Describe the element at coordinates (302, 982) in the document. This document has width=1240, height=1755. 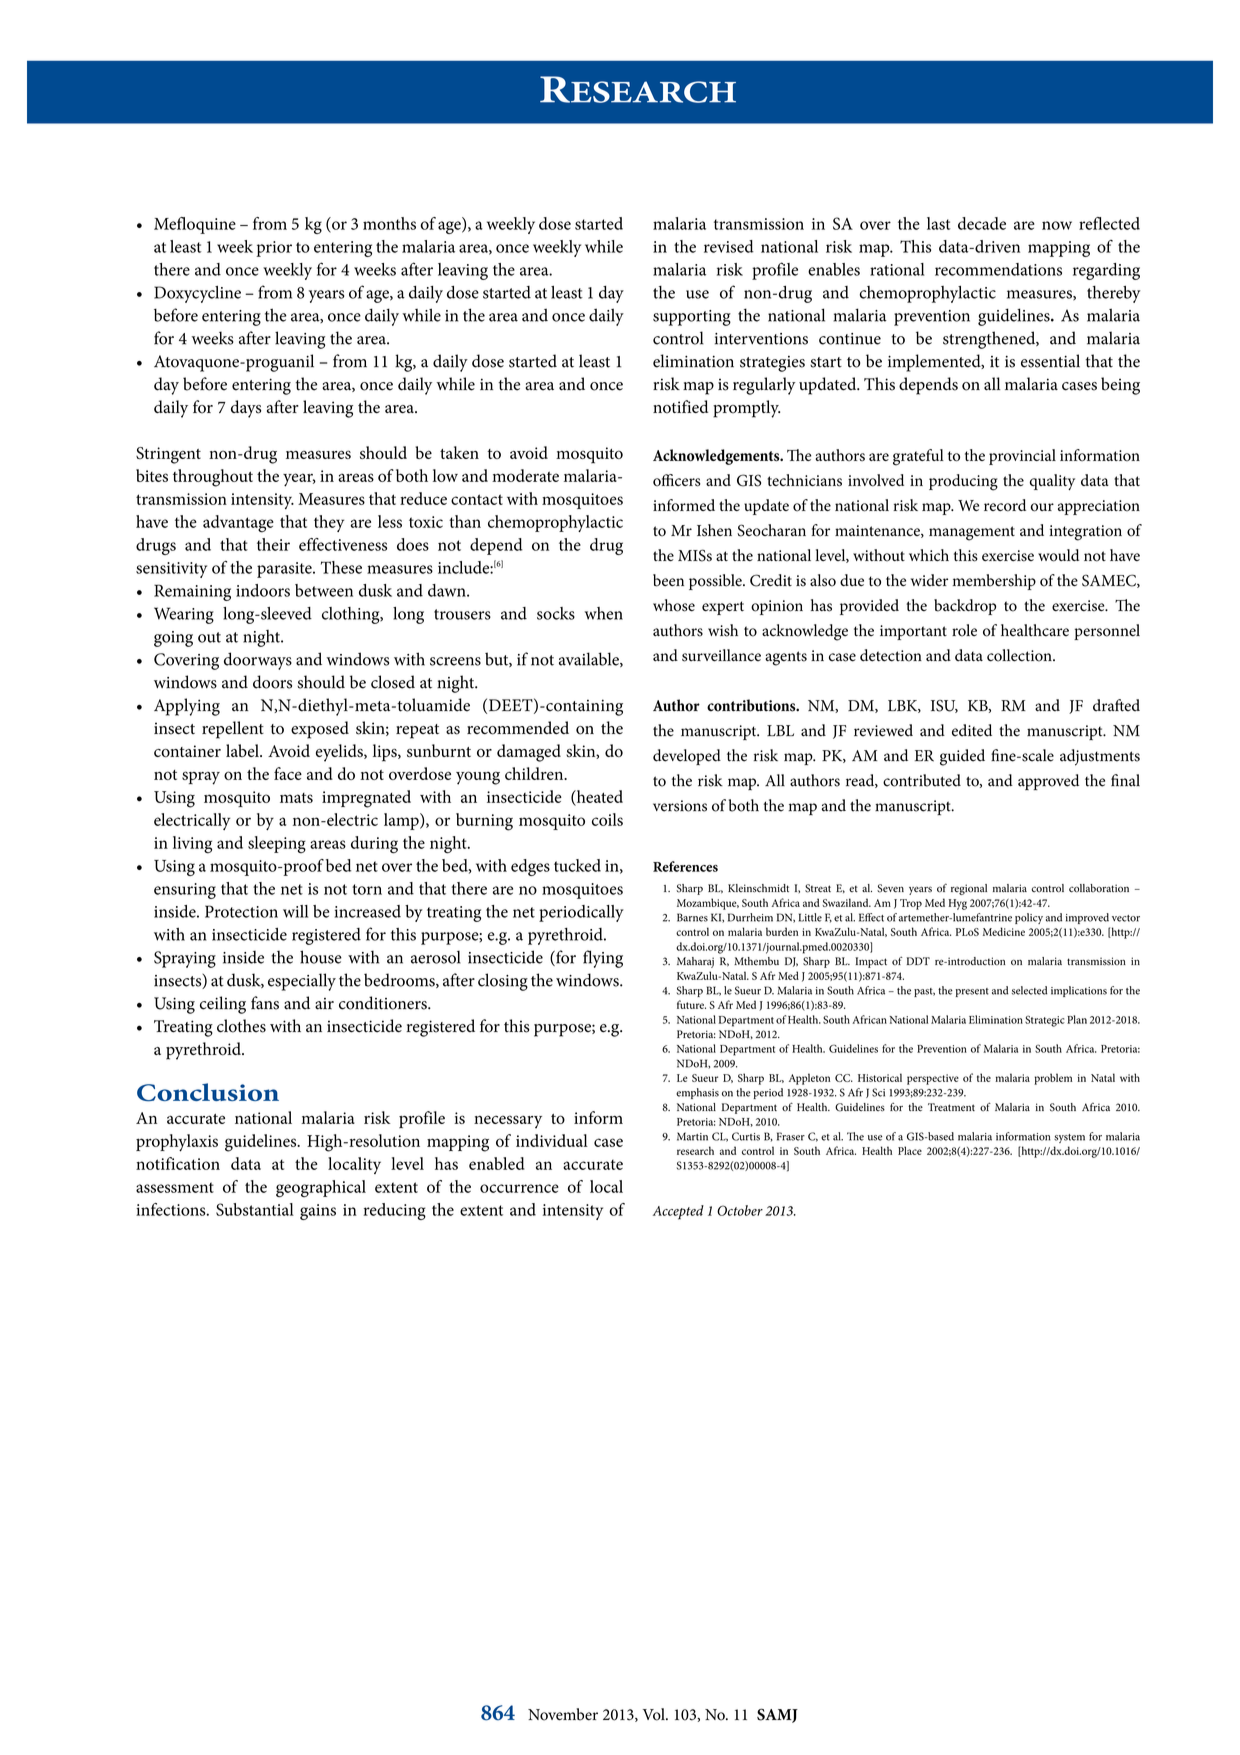
I see `especially` at that location.
